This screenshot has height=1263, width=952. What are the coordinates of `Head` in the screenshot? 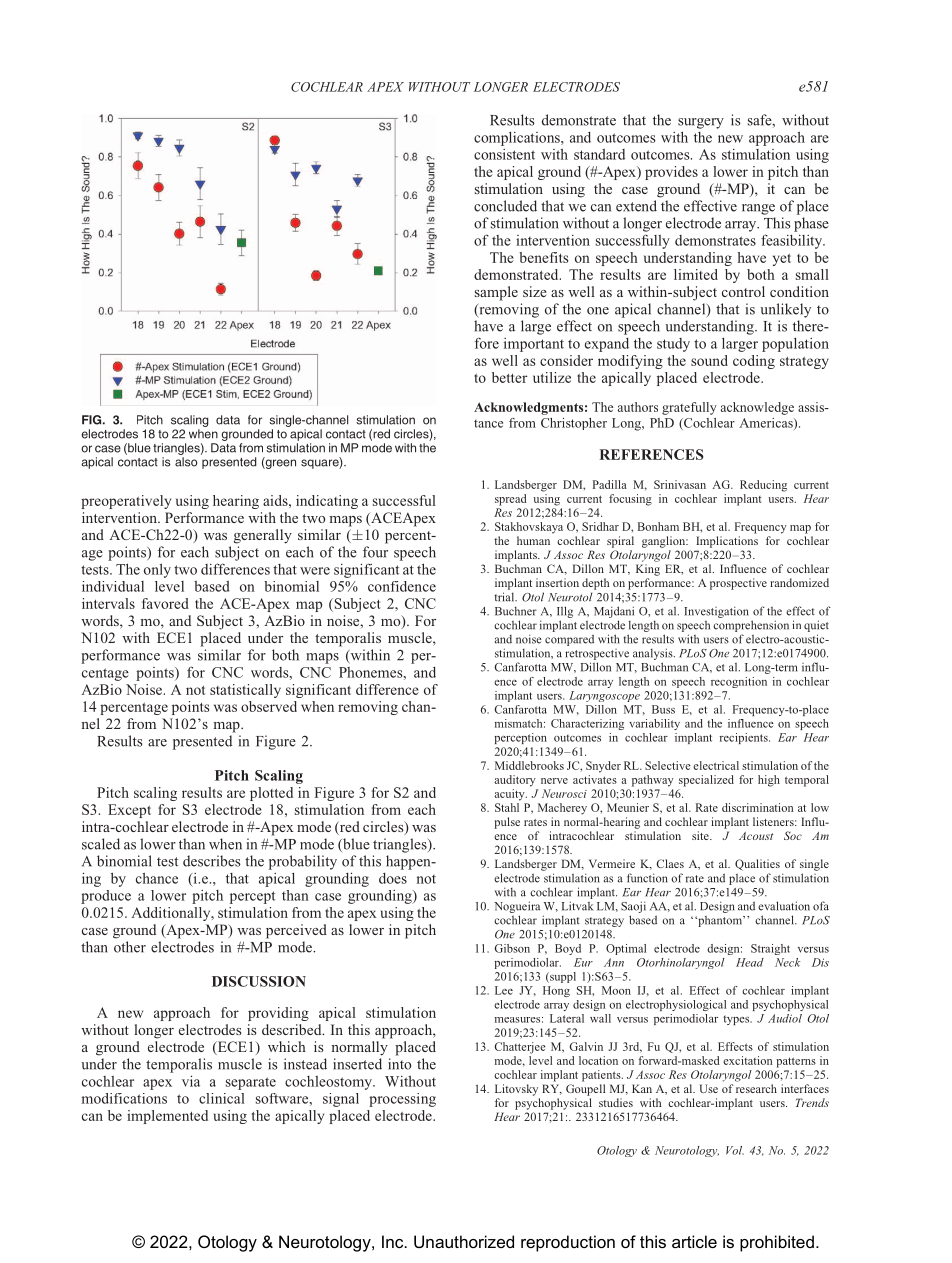 It's located at (750, 962).
